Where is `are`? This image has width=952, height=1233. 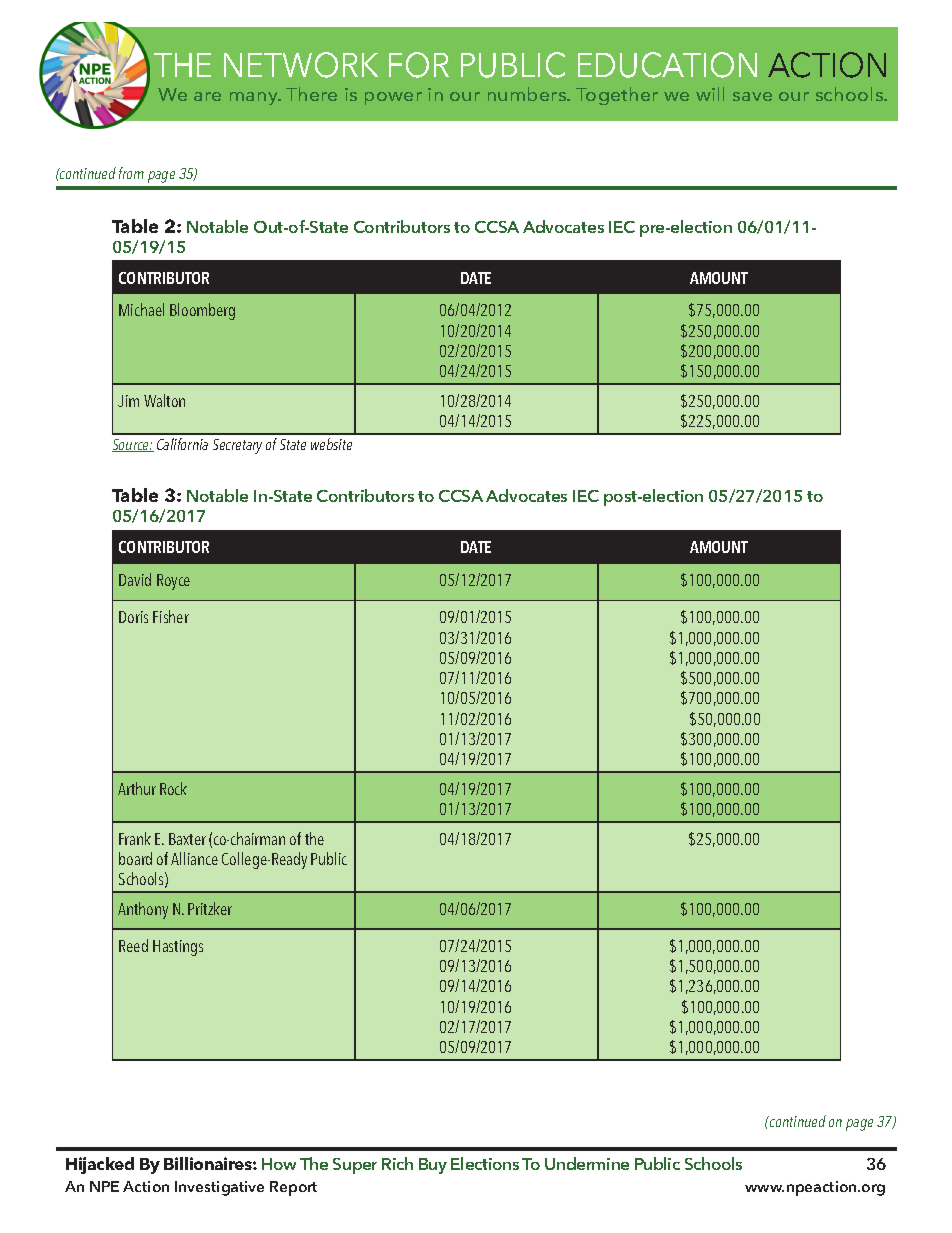 are is located at coordinates (207, 96).
